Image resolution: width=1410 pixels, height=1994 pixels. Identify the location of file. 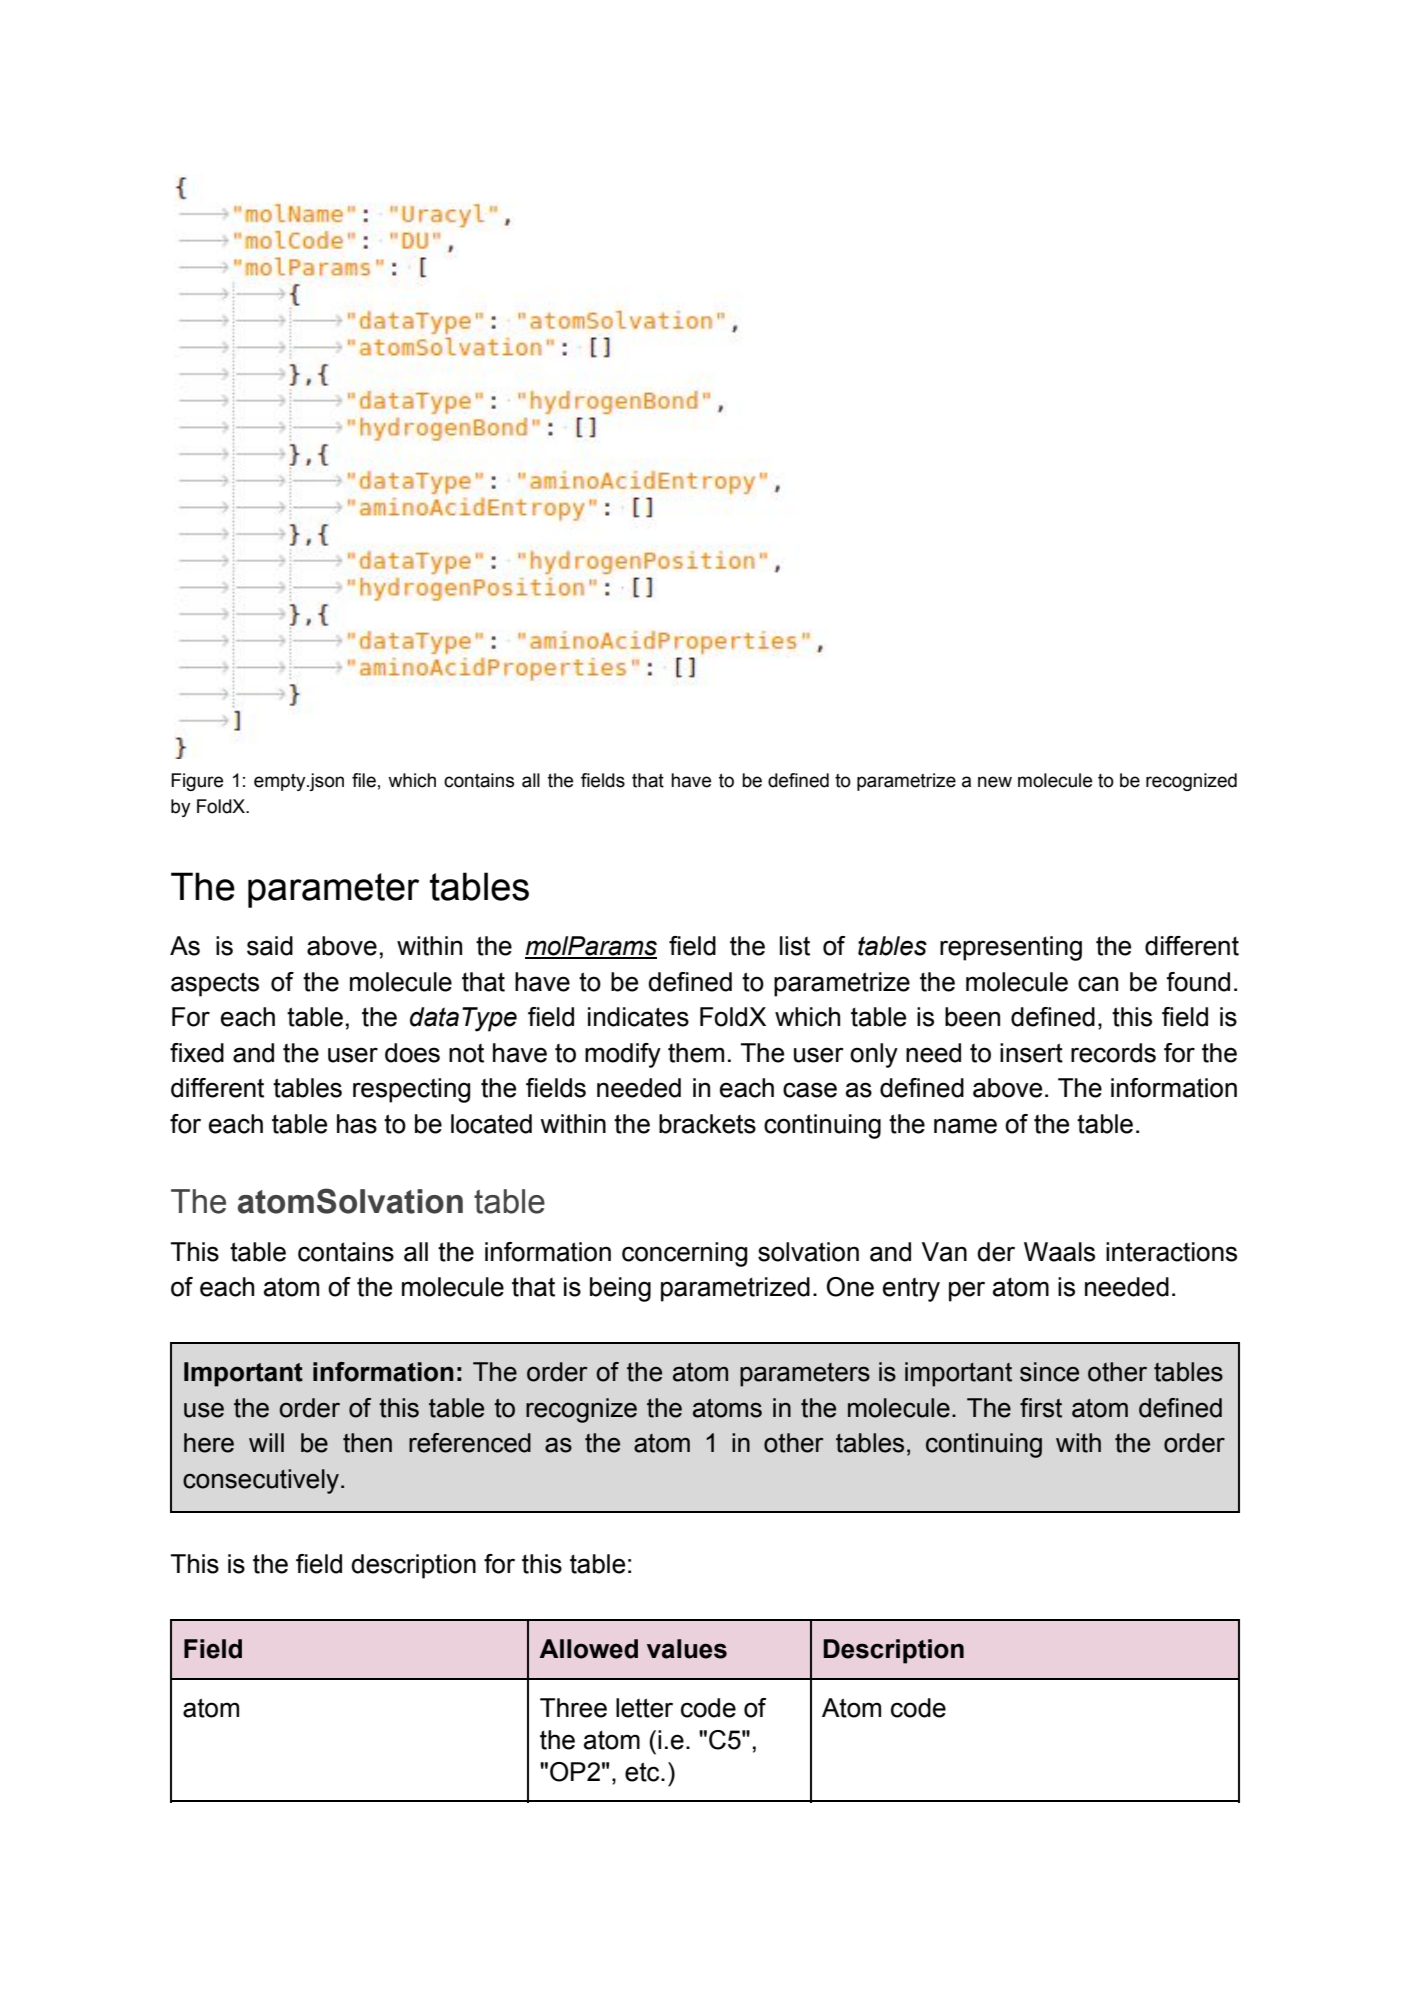
(364, 780).
